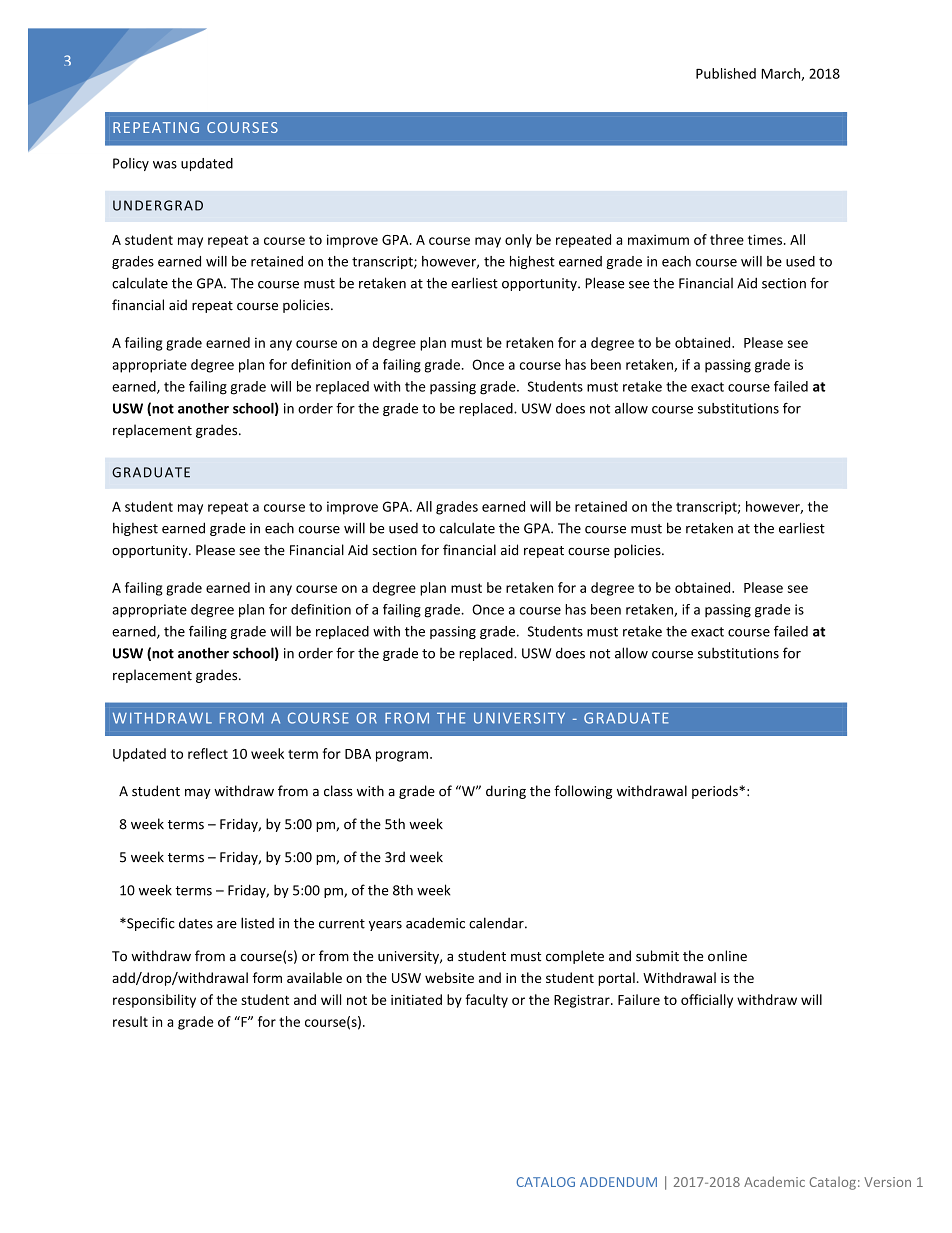 The image size is (952, 1233). I want to click on reflect, so click(208, 753).
